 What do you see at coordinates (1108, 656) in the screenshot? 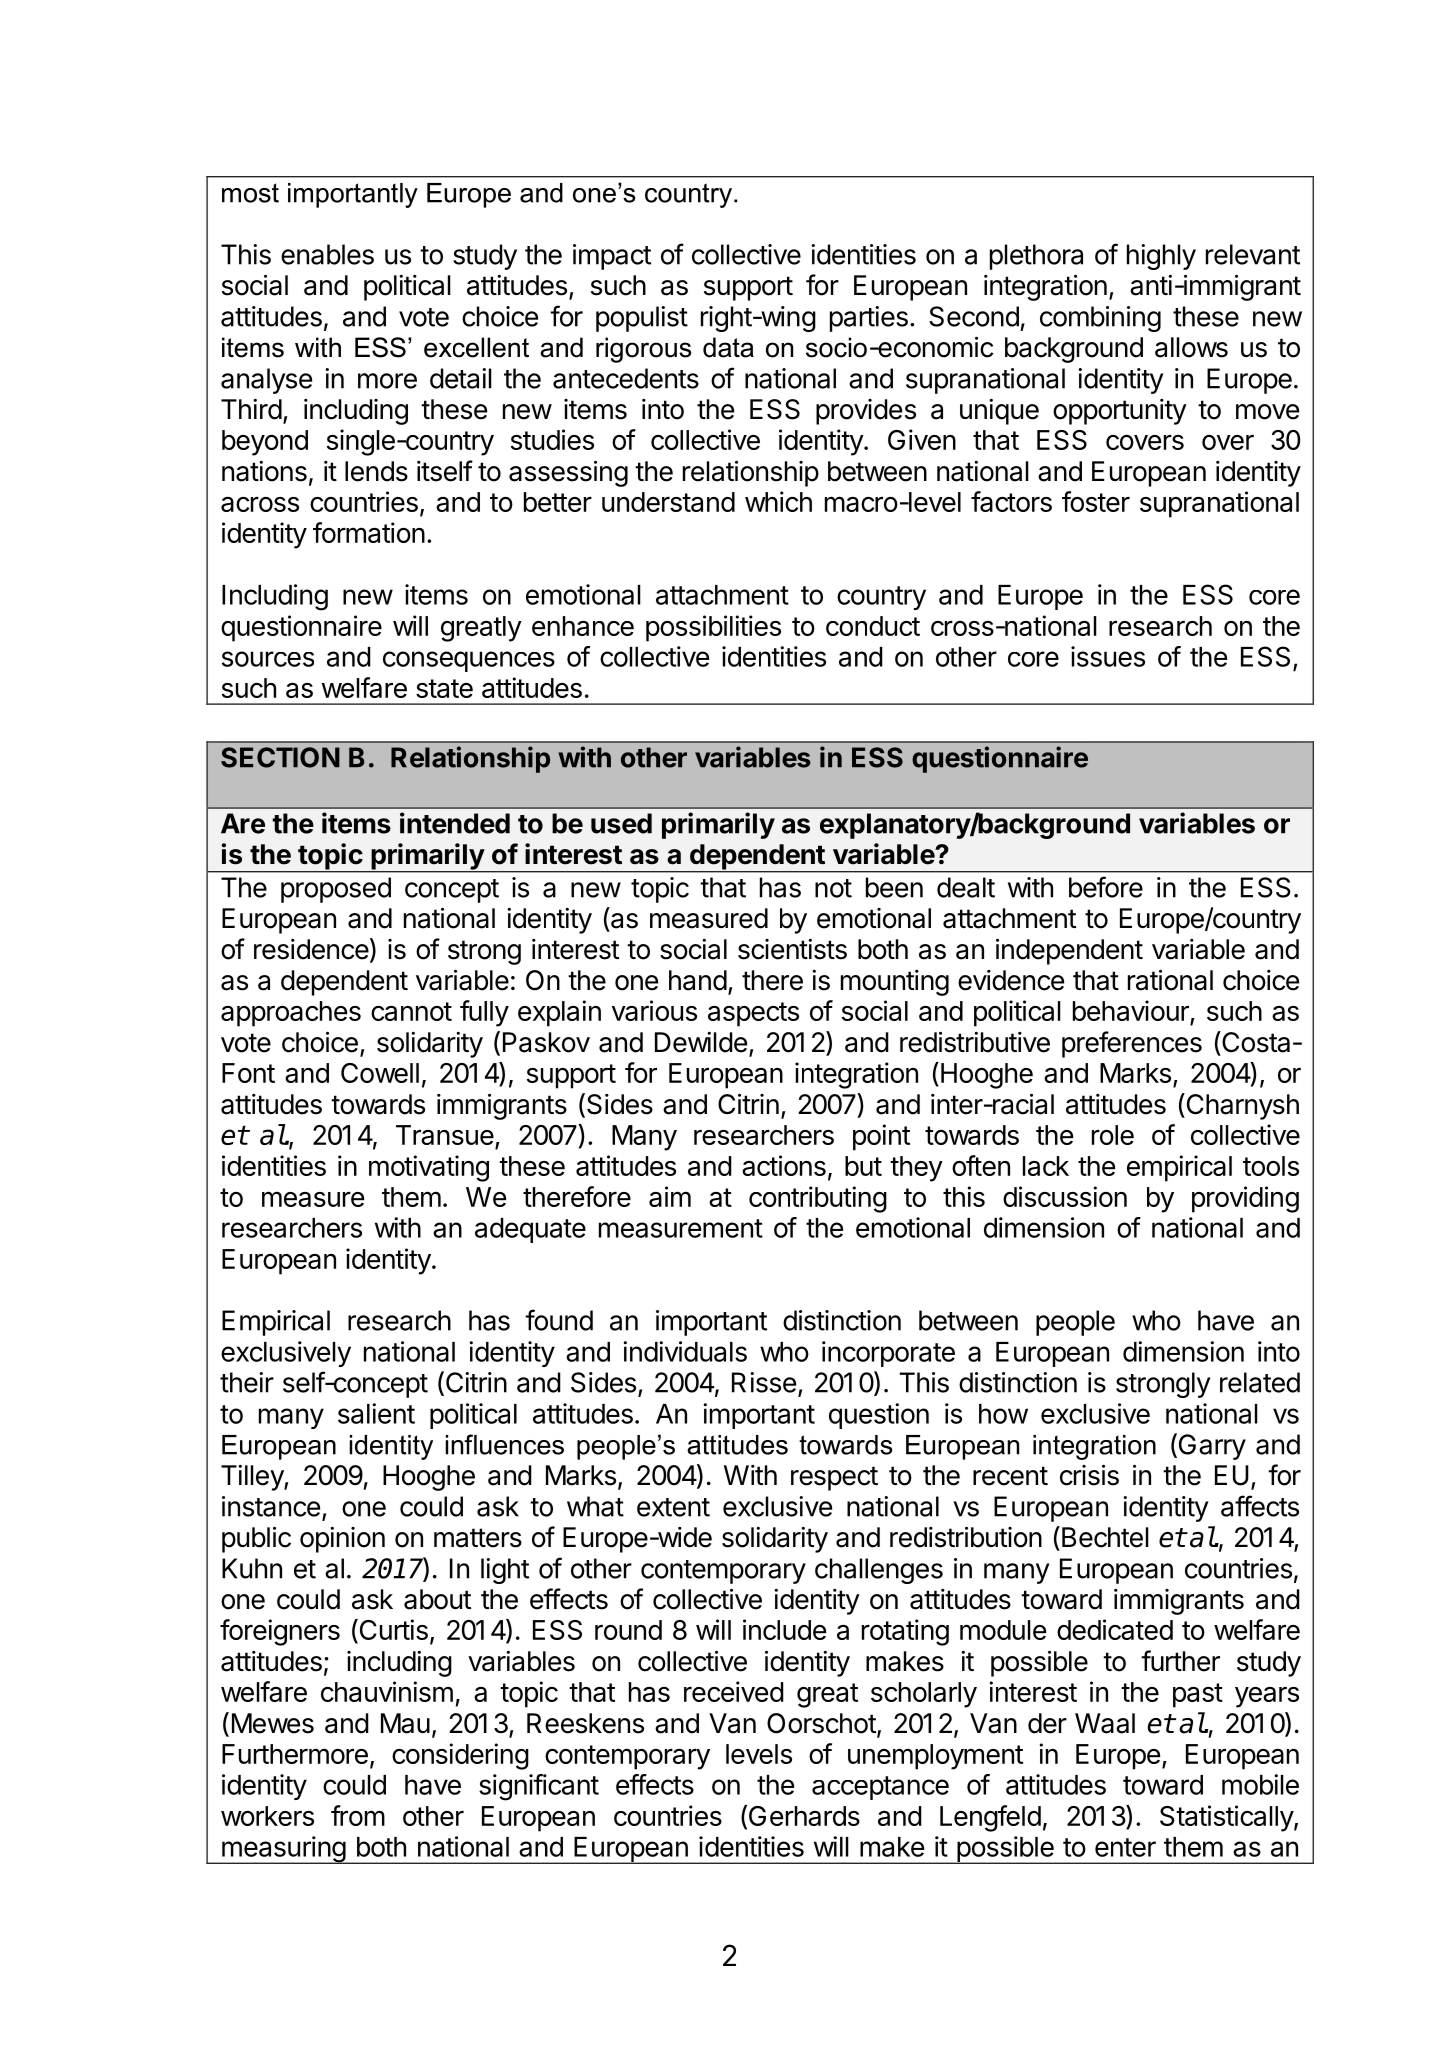
I see `issues` at bounding box center [1108, 656].
